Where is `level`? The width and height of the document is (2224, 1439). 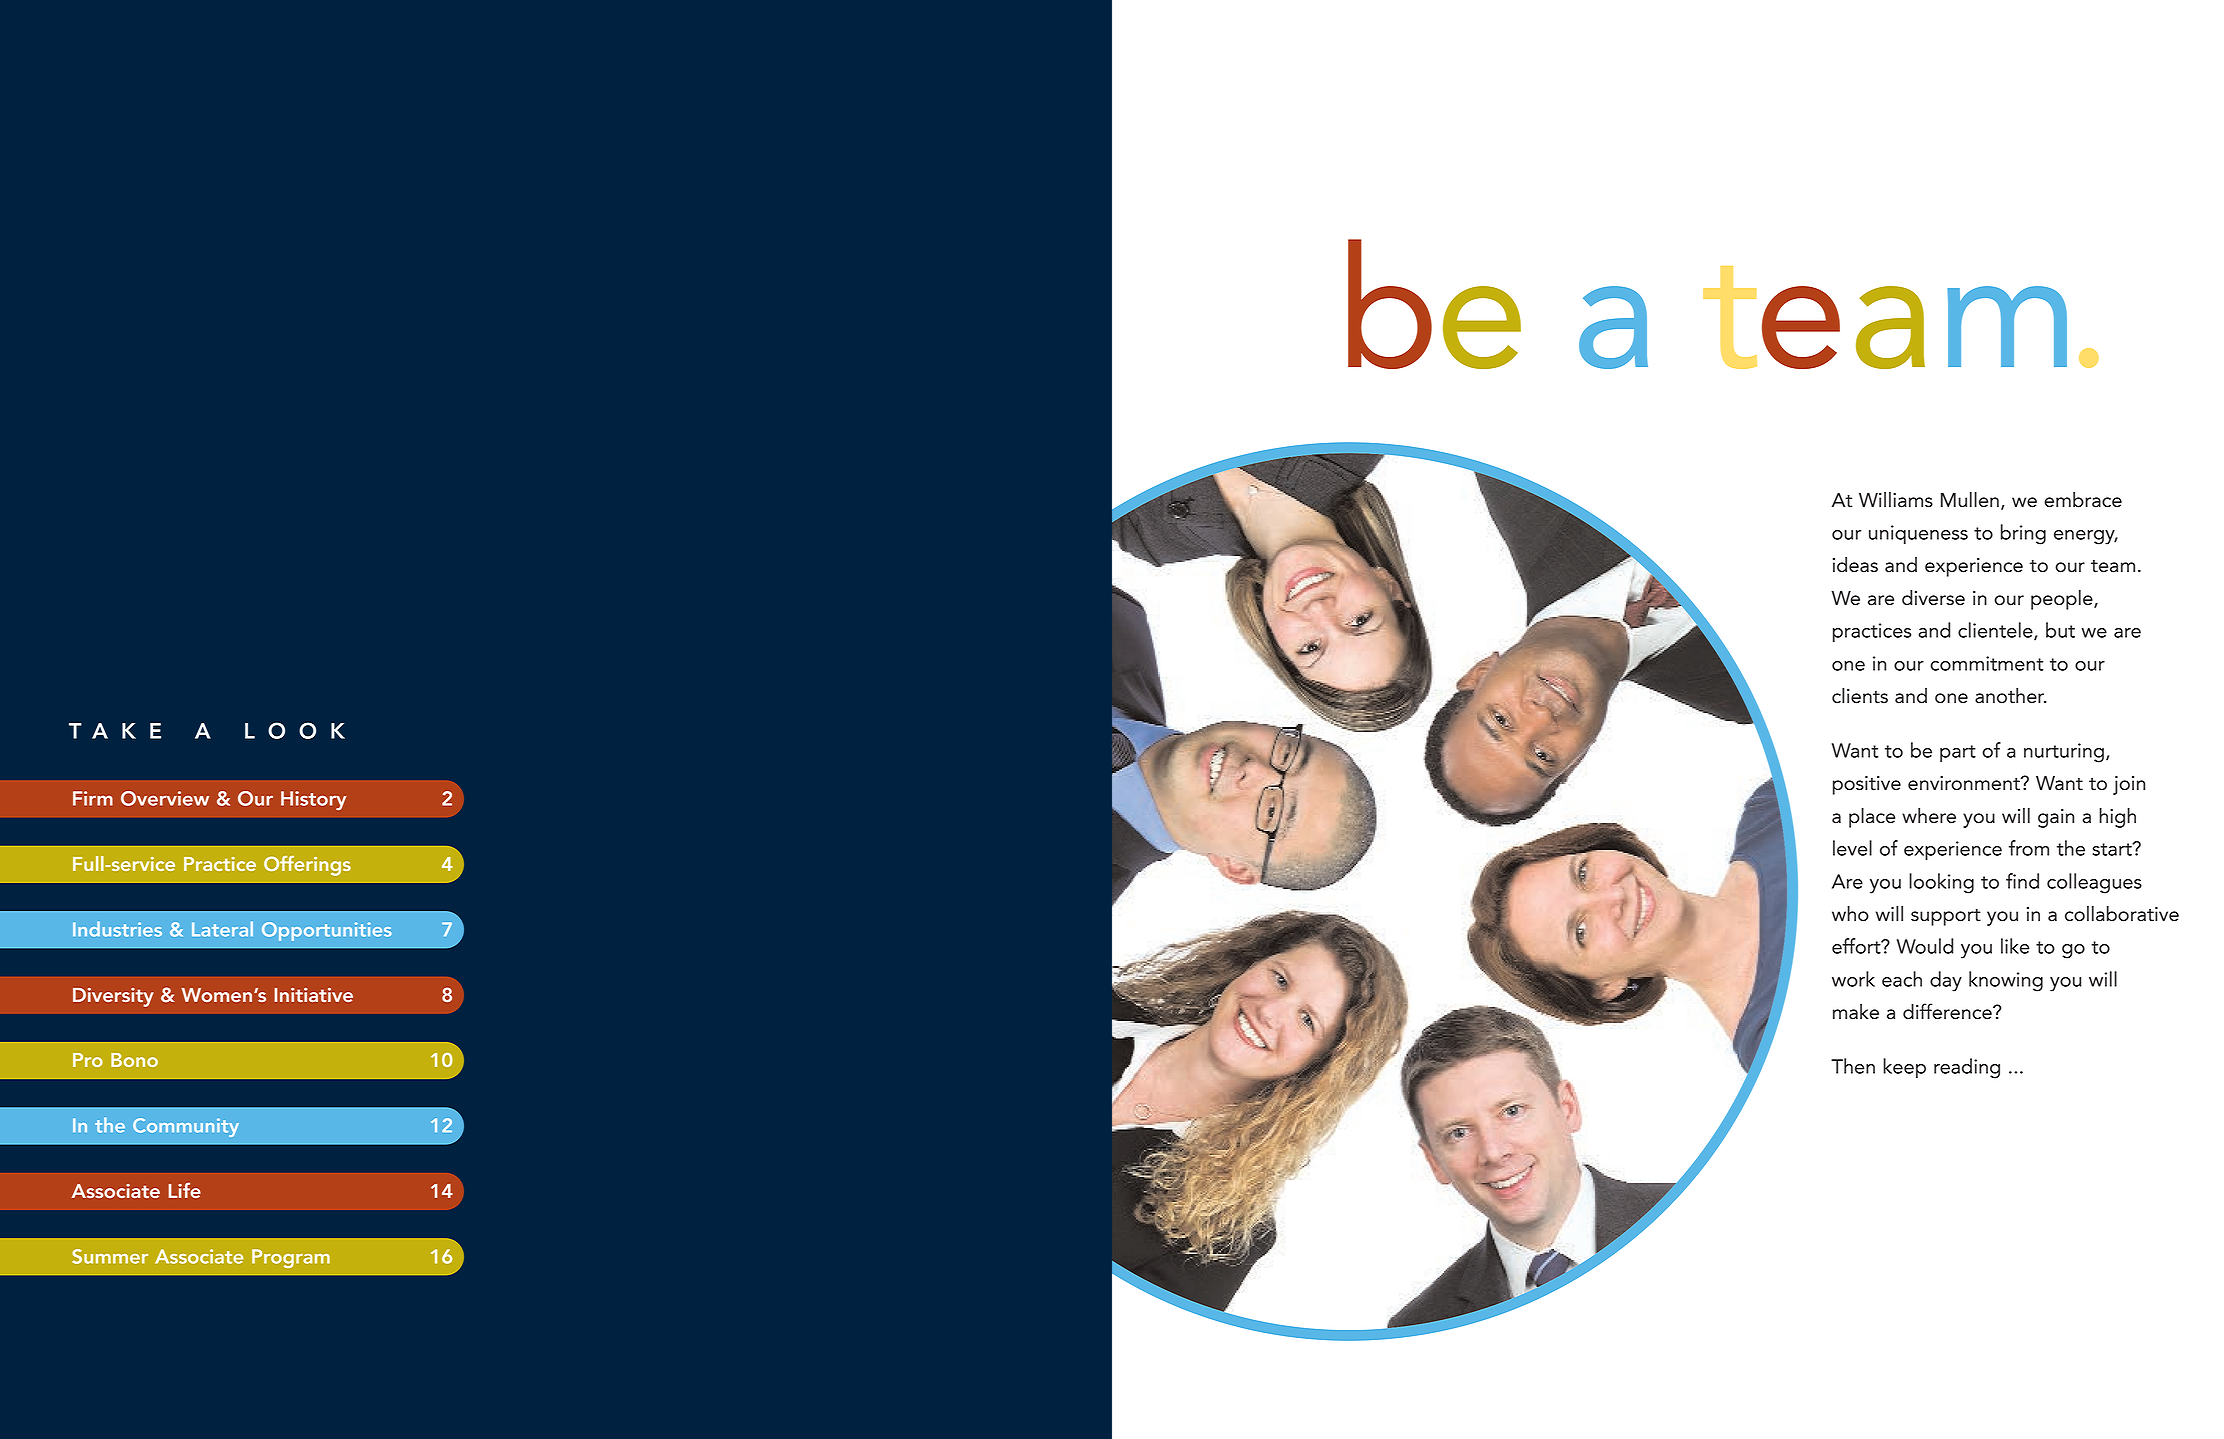 level is located at coordinates (1852, 848).
